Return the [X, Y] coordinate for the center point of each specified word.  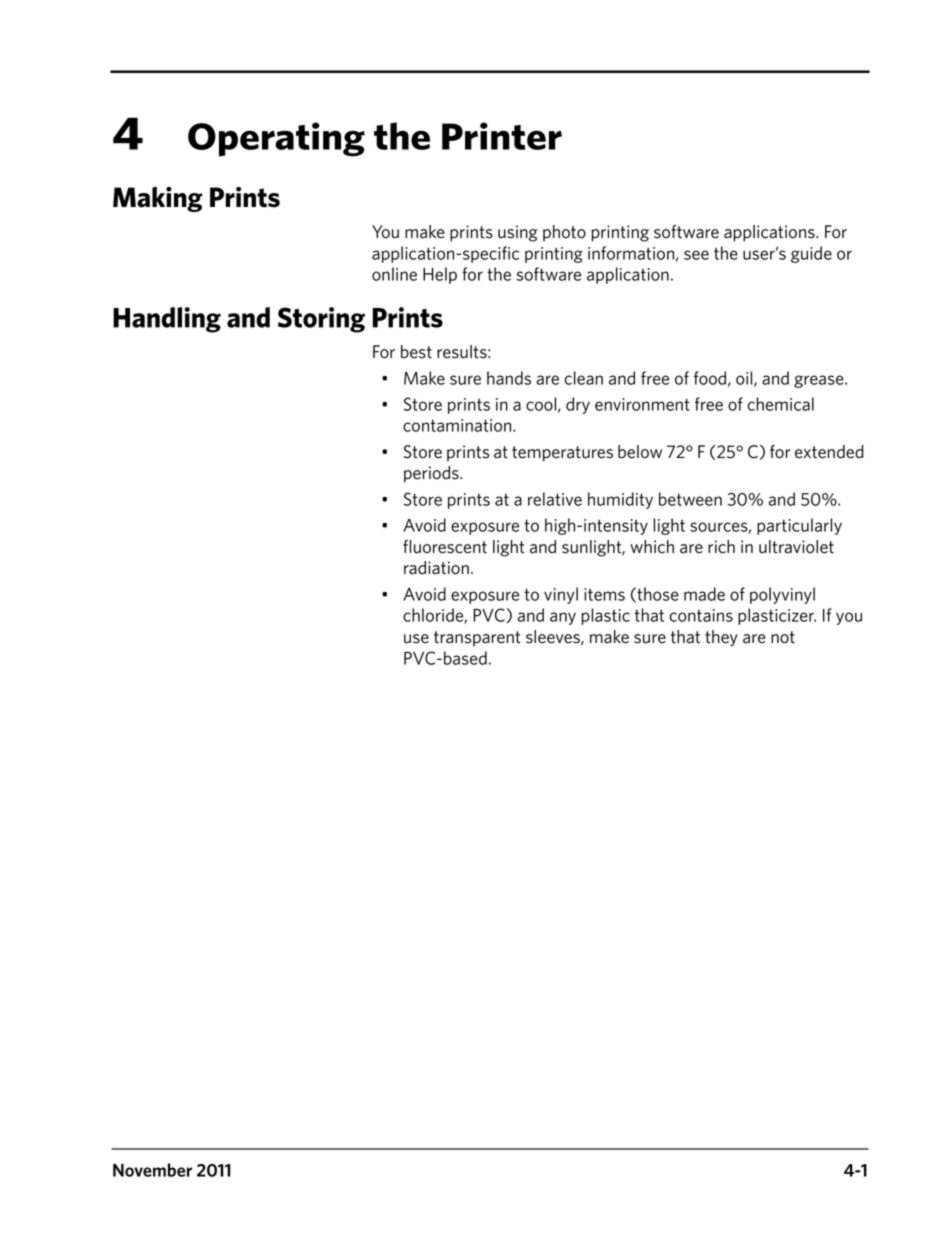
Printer [502, 136]
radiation [436, 568]
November [152, 1170]
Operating [276, 139]
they [721, 638]
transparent [477, 639]
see [696, 255]
